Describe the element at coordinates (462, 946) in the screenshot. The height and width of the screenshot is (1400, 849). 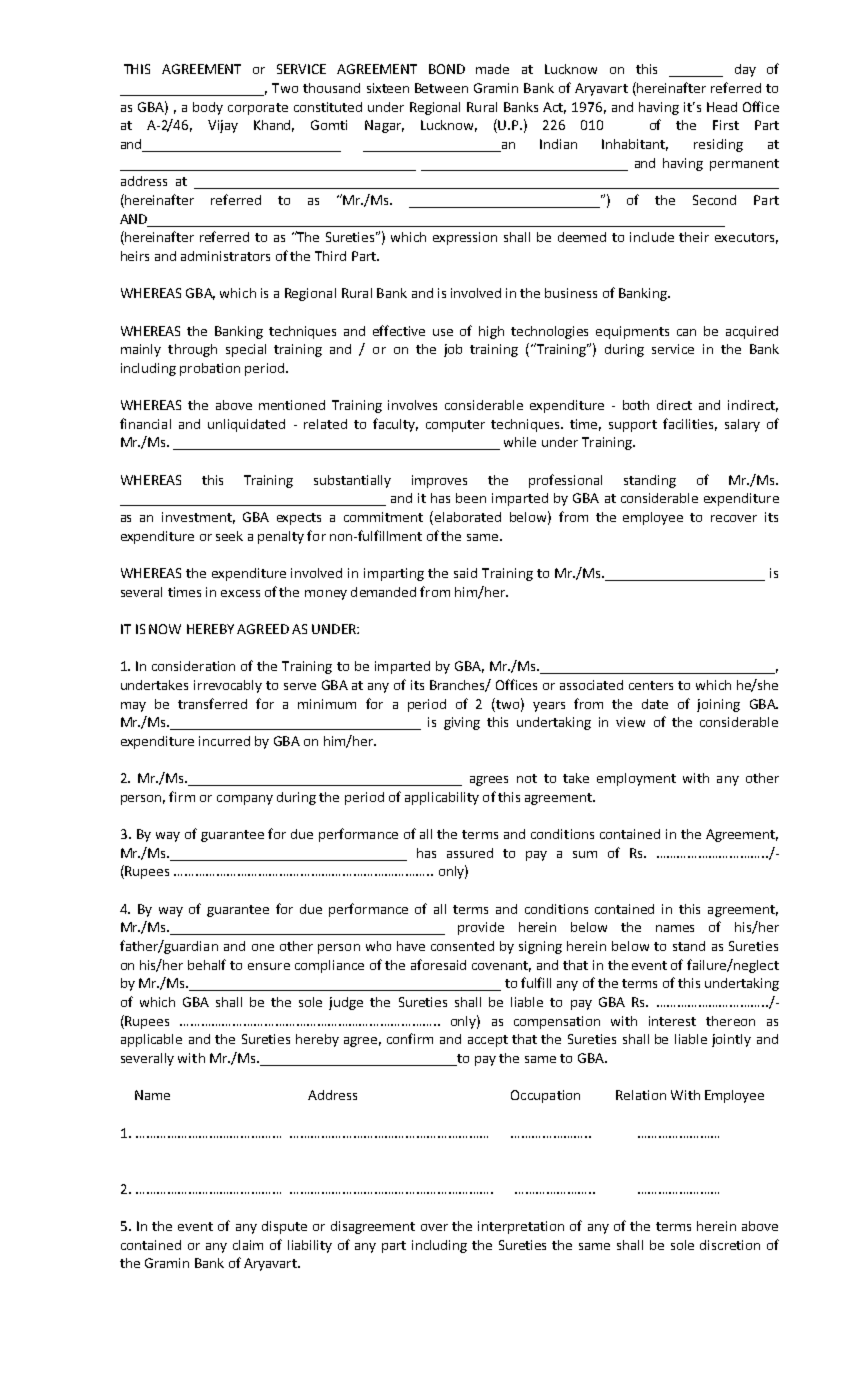
I see `consented` at that location.
